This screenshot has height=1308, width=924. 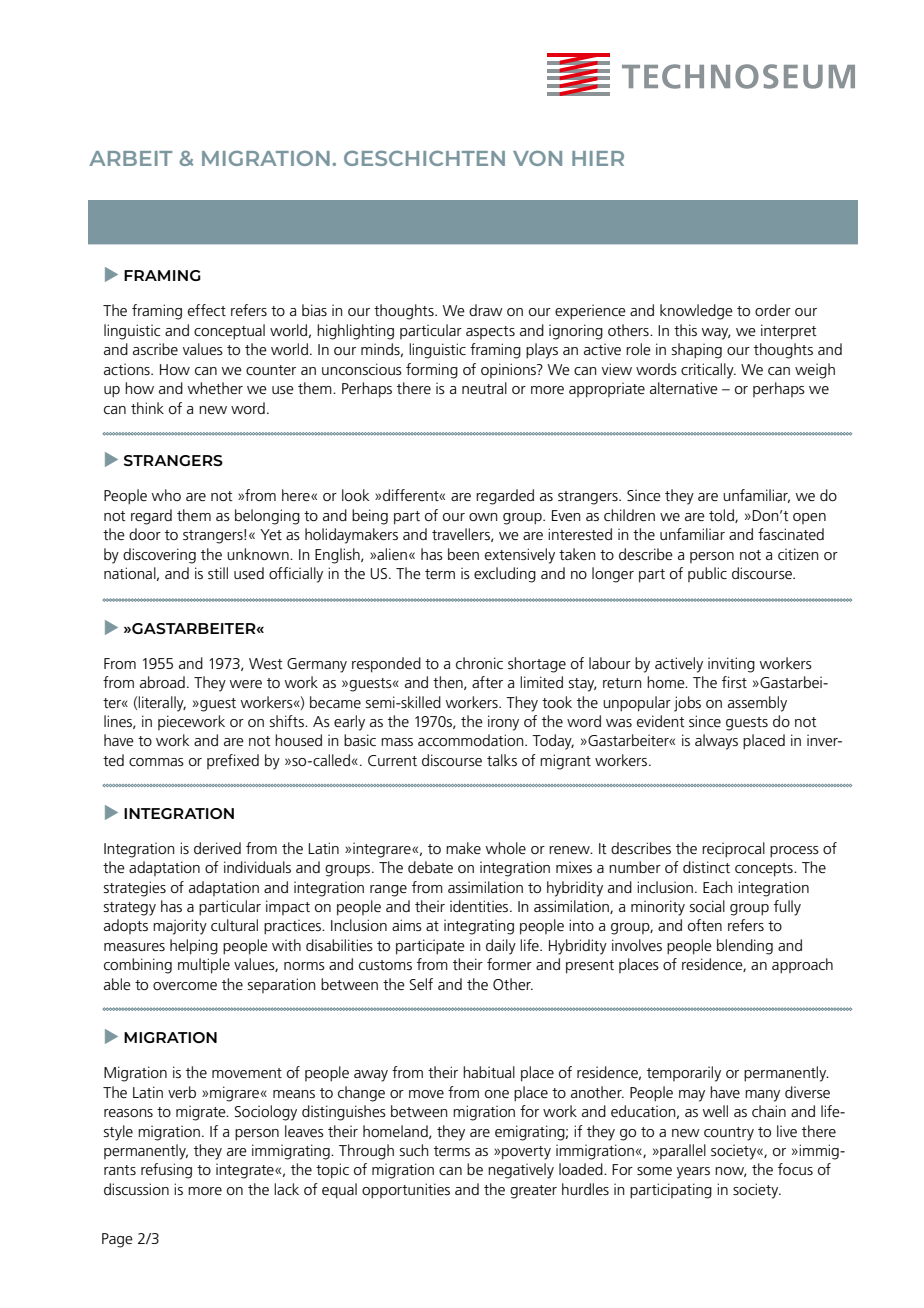 What do you see at coordinates (207, 310) in the screenshot?
I see `effect` at bounding box center [207, 310].
